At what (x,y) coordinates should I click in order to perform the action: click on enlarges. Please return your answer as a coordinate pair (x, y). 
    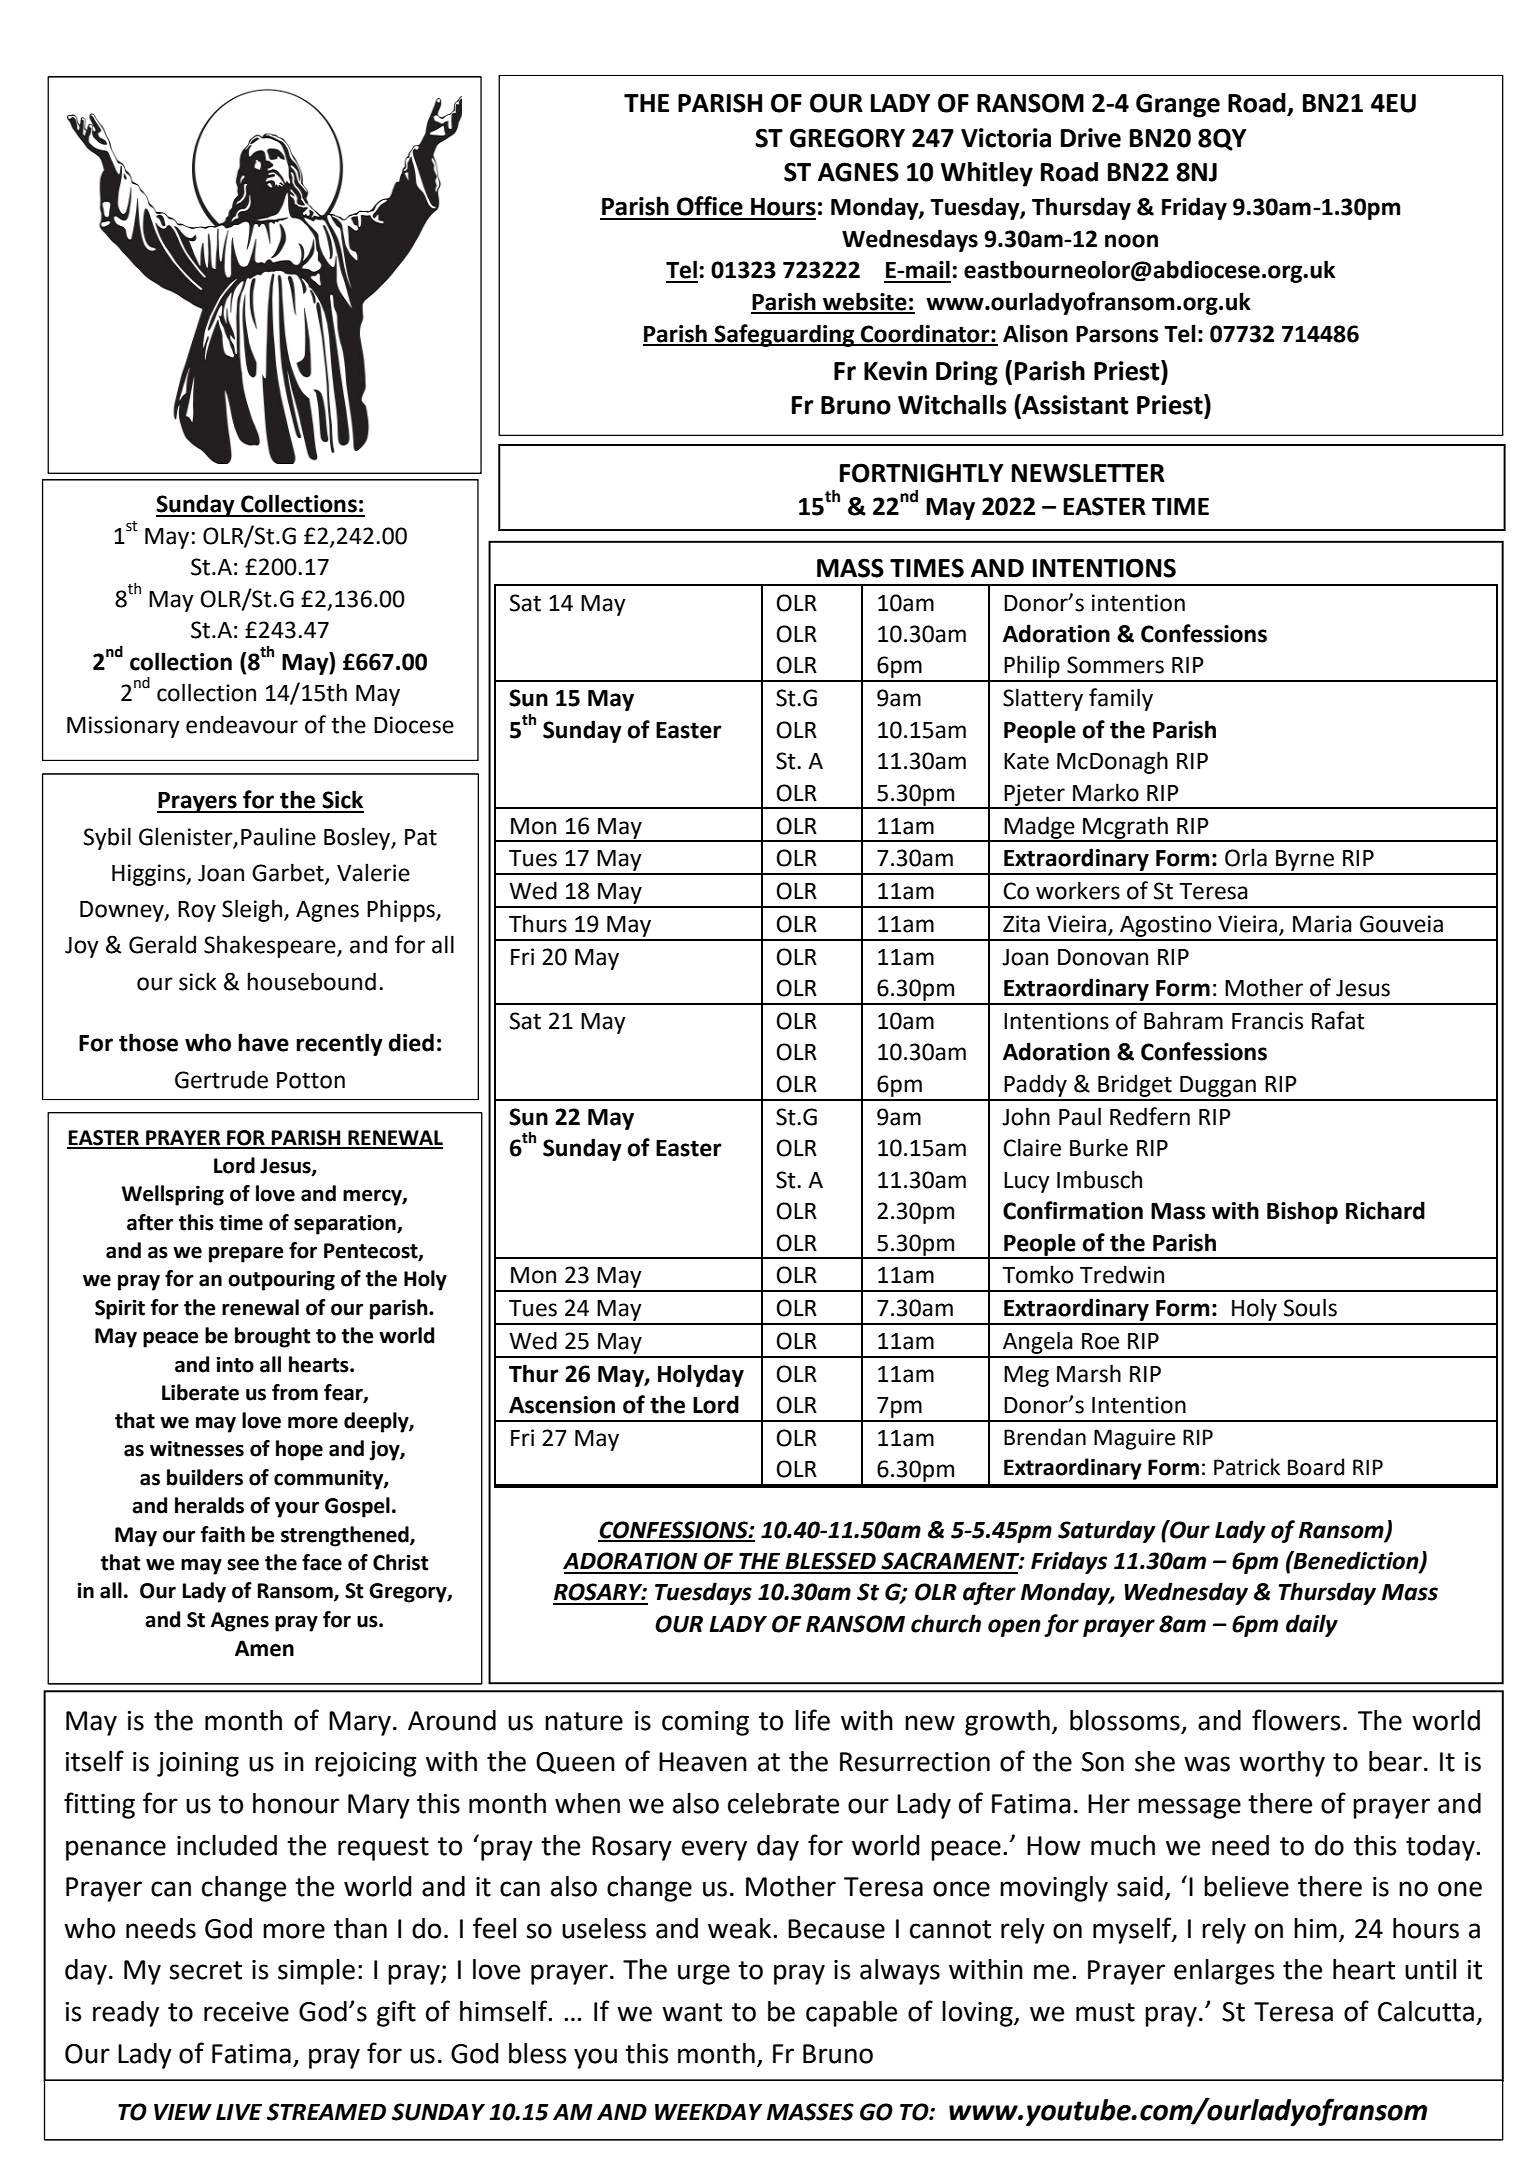
    Looking at the image, I should click on (1224, 1972).
